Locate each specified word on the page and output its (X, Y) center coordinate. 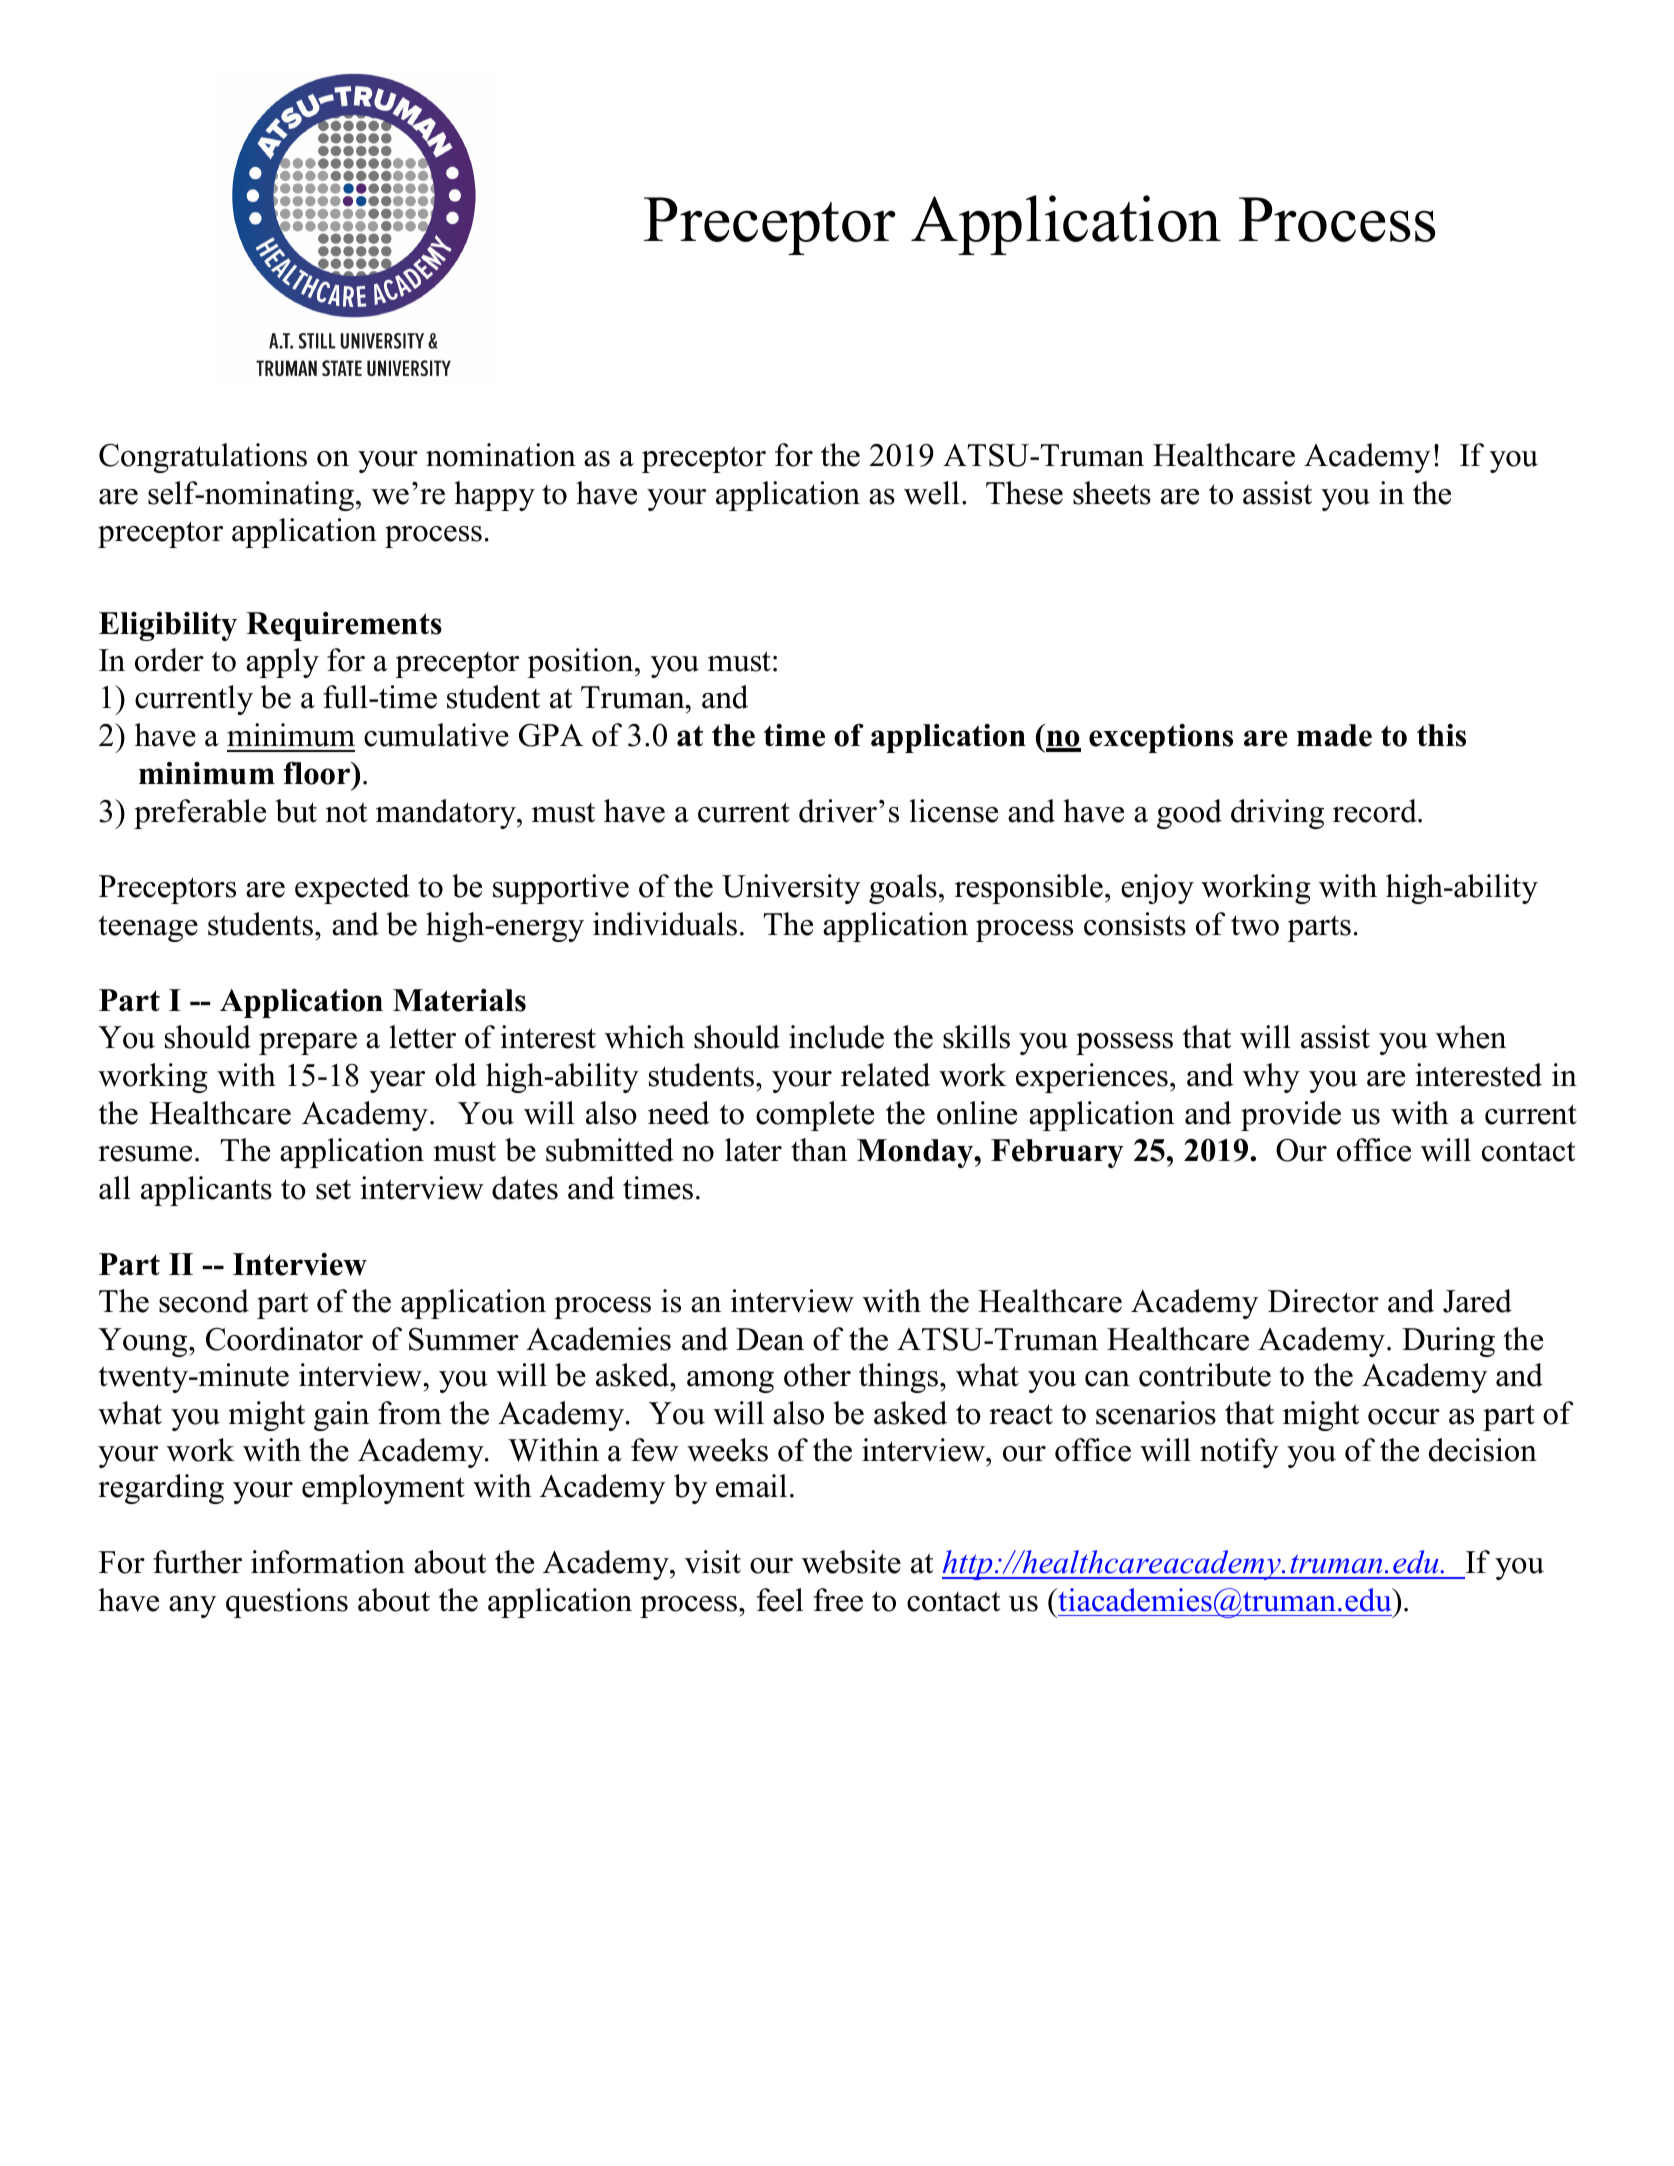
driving (1277, 814)
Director (1323, 1301)
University (791, 889)
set (333, 1190)
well (932, 493)
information (328, 1562)
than (819, 1150)
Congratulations (203, 458)
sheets (1112, 493)
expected (352, 889)
